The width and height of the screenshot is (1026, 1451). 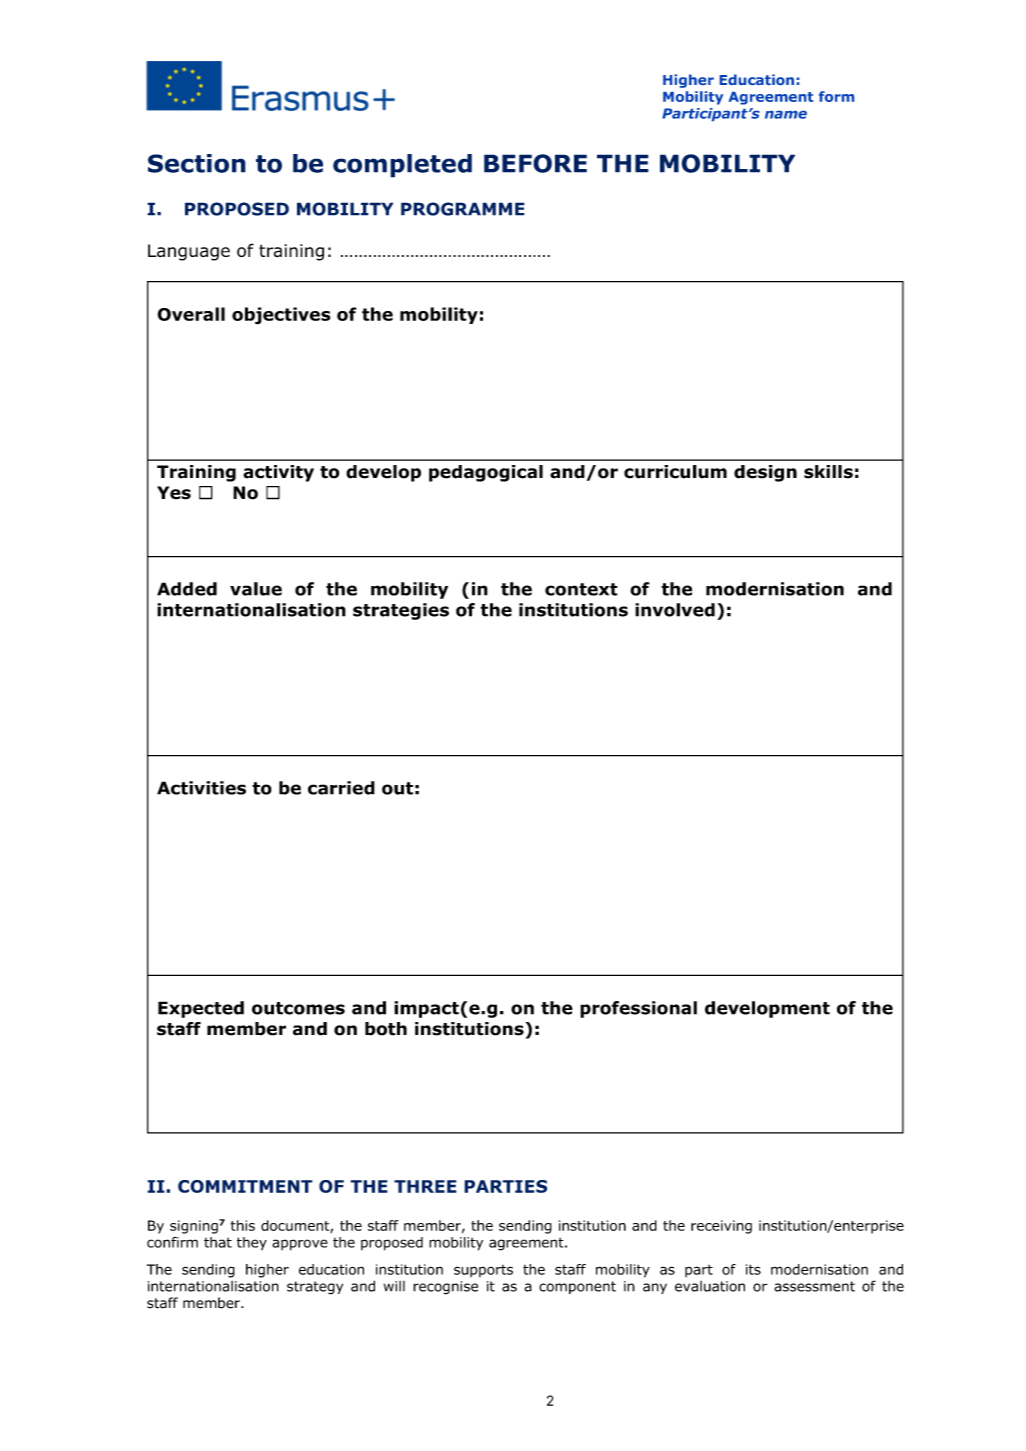 I want to click on involved, so click(x=675, y=610).
